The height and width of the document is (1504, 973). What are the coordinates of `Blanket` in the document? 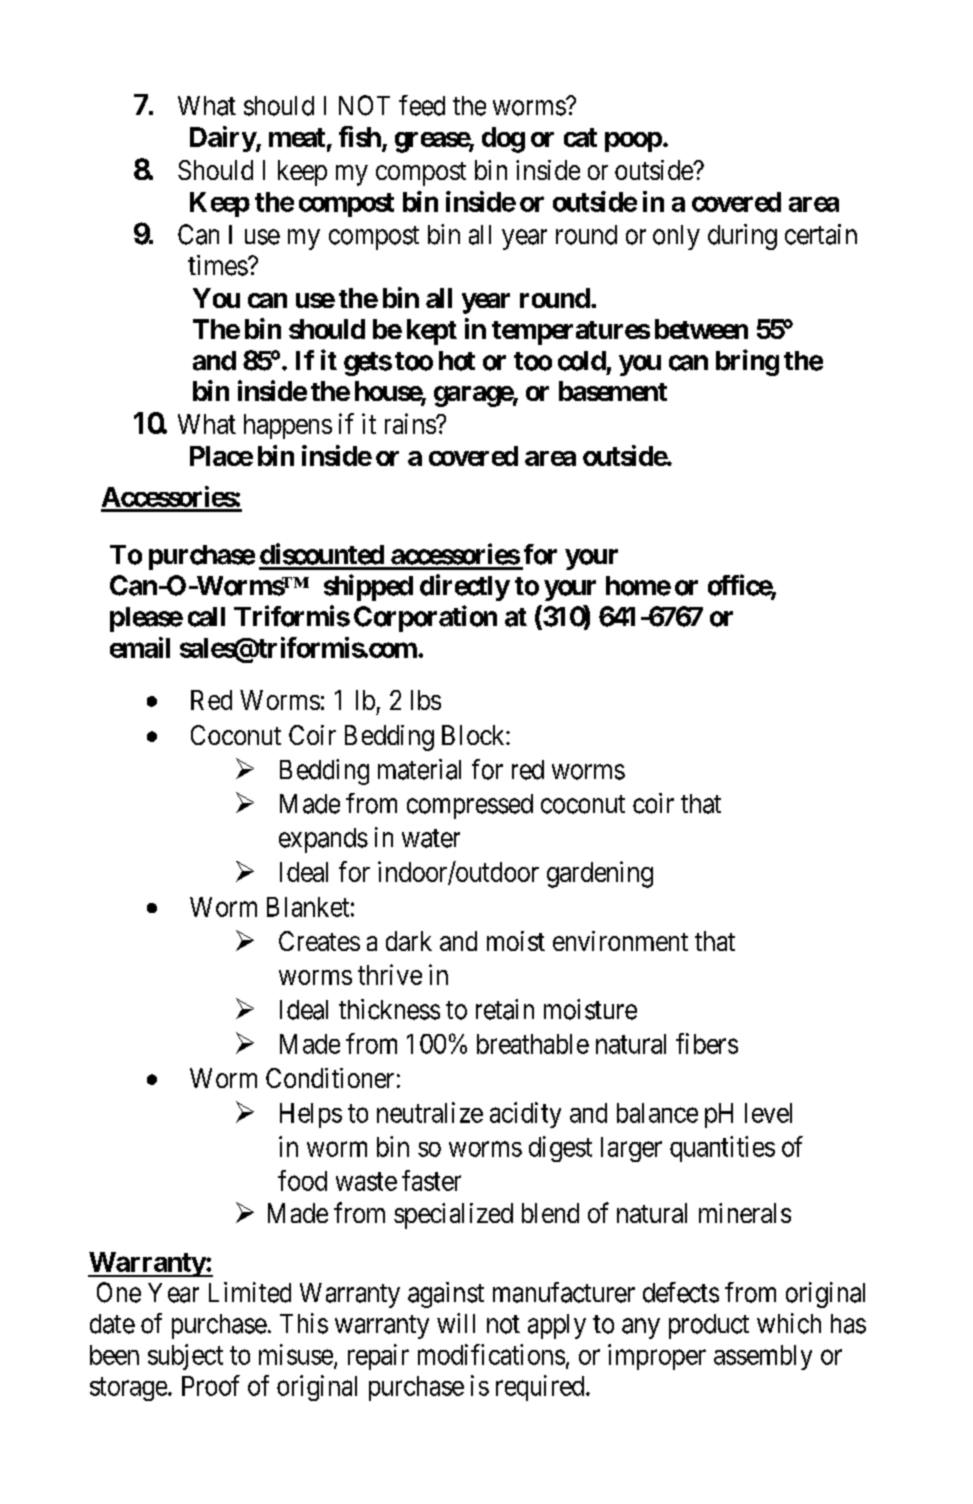 It's located at (308, 907).
